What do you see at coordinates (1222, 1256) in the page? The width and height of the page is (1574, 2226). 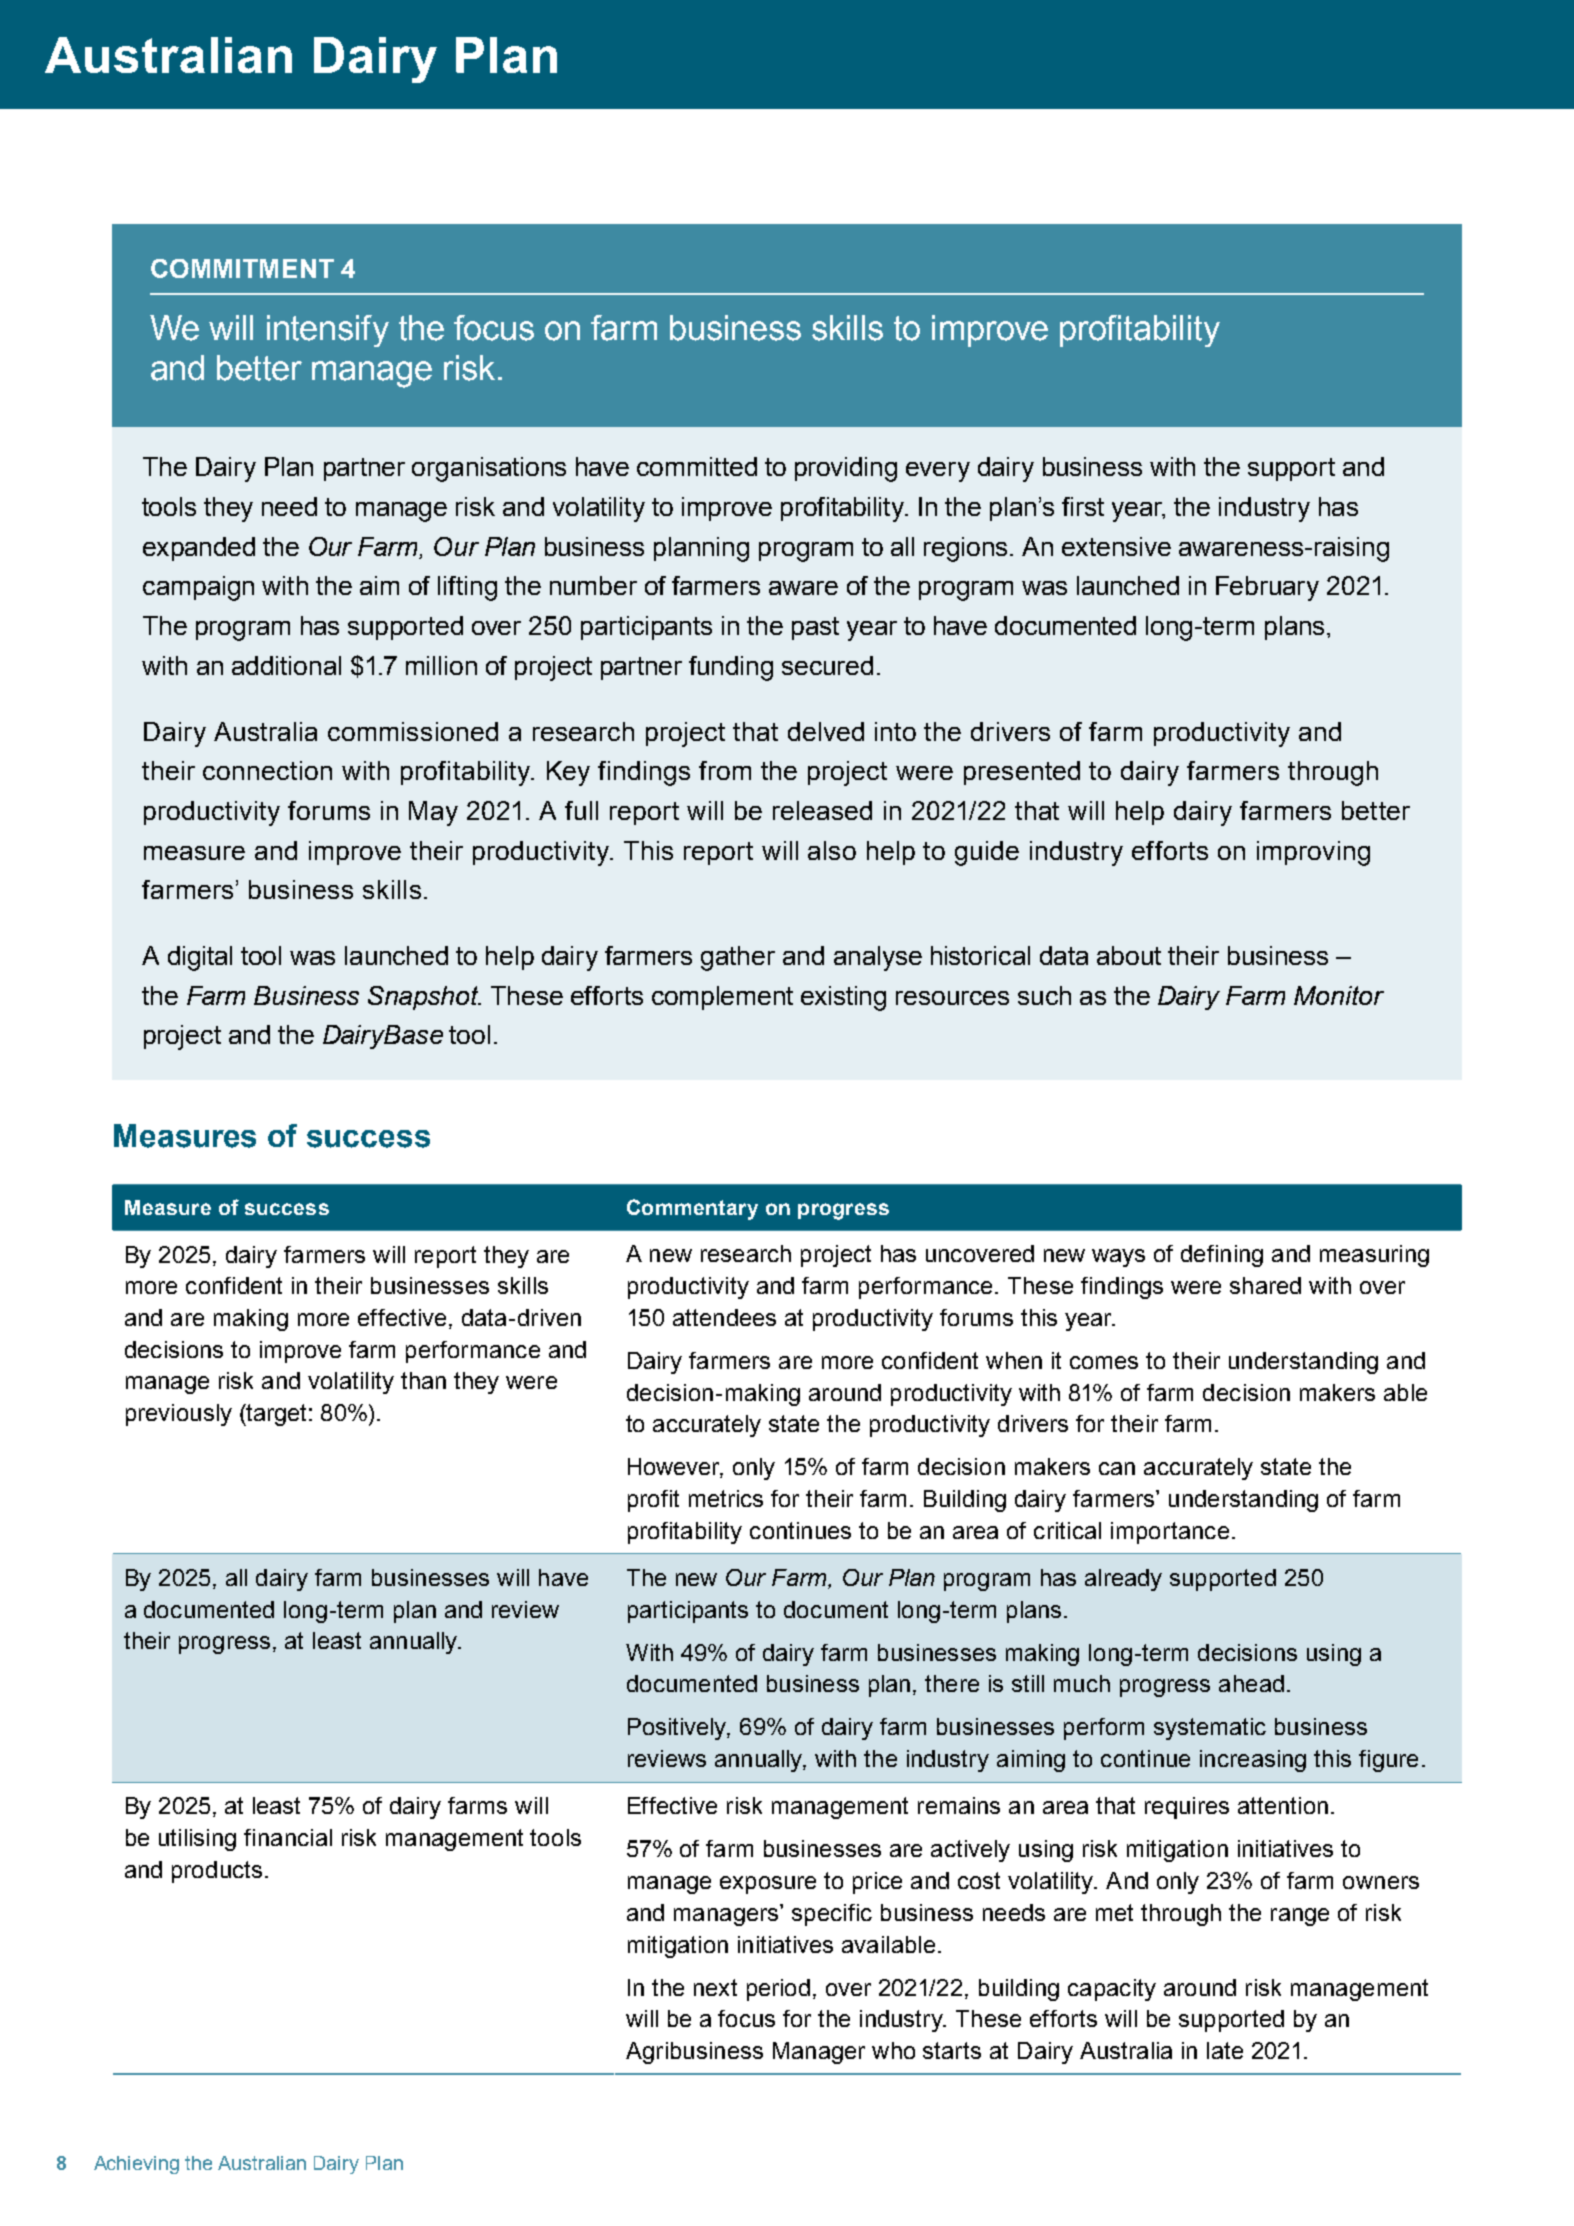 I see `defining` at bounding box center [1222, 1256].
